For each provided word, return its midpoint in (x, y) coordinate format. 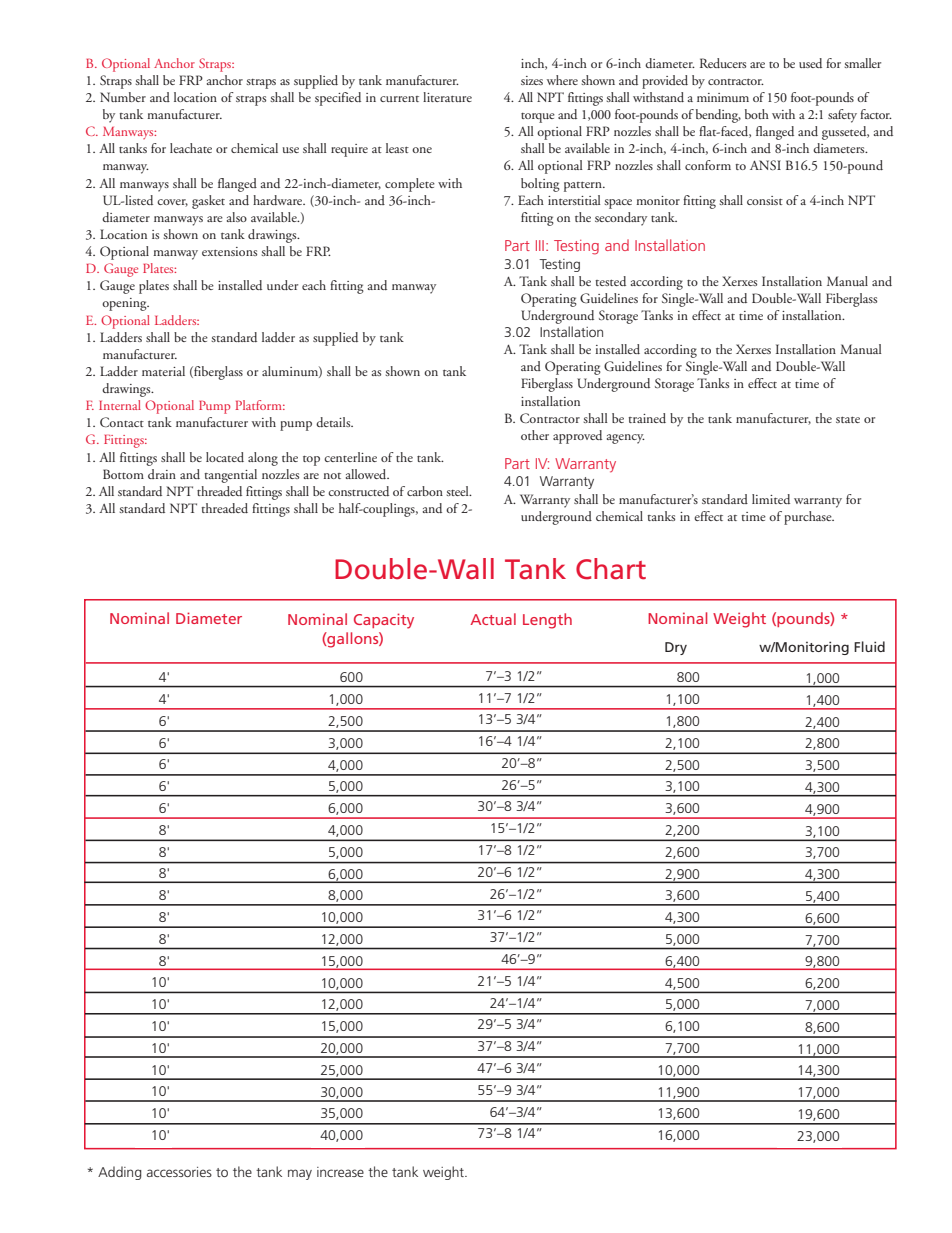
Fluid (869, 646)
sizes (532, 80)
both (757, 114)
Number (123, 97)
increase (340, 1172)
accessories (179, 1172)
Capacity (384, 621)
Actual (493, 619)
